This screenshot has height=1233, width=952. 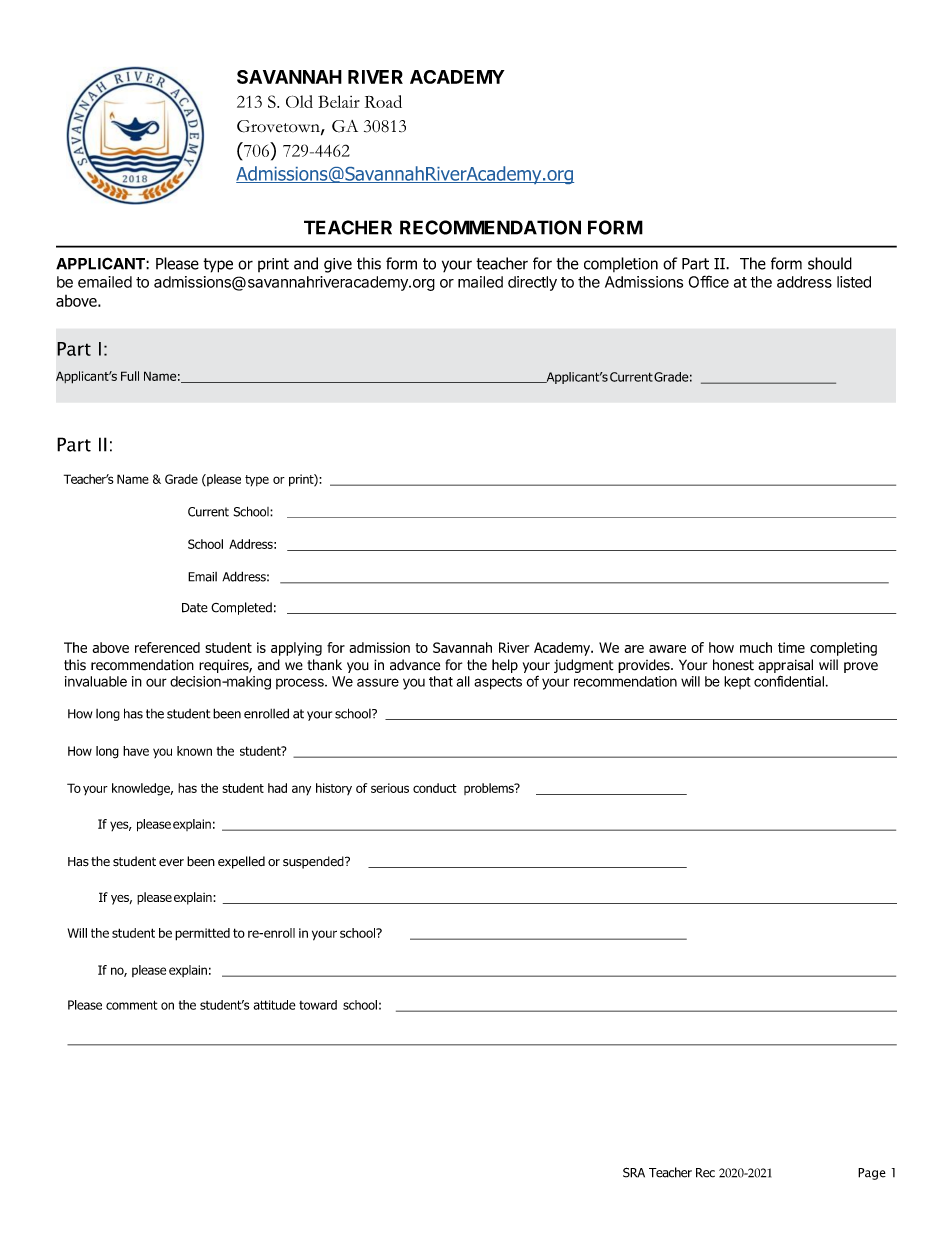 I want to click on Road, so click(x=383, y=101).
